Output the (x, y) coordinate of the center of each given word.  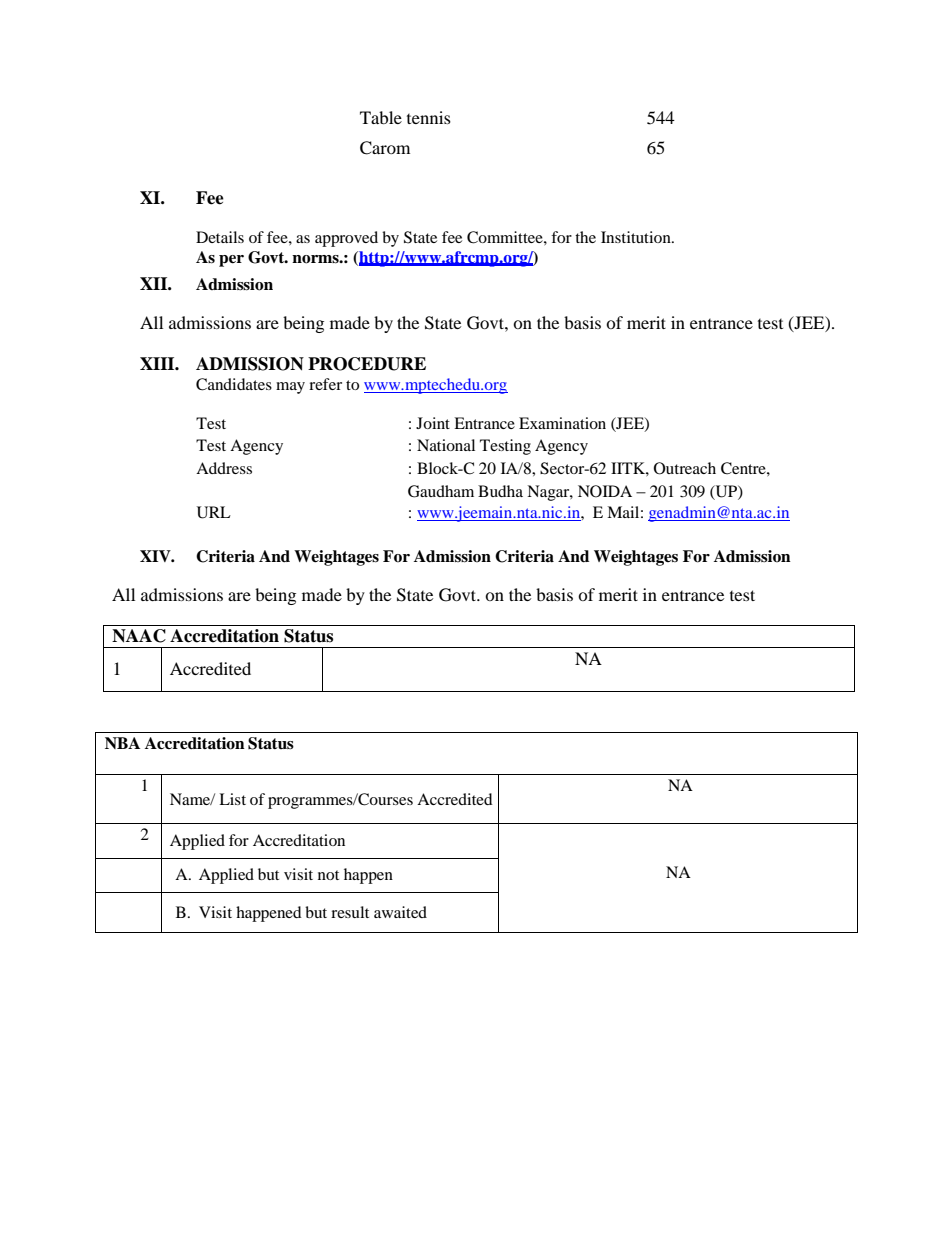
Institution (637, 237)
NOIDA (605, 491)
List (232, 799)
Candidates (234, 384)
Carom (385, 148)
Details (220, 237)
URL (214, 512)
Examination (562, 423)
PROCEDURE (367, 364)
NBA (122, 743)
